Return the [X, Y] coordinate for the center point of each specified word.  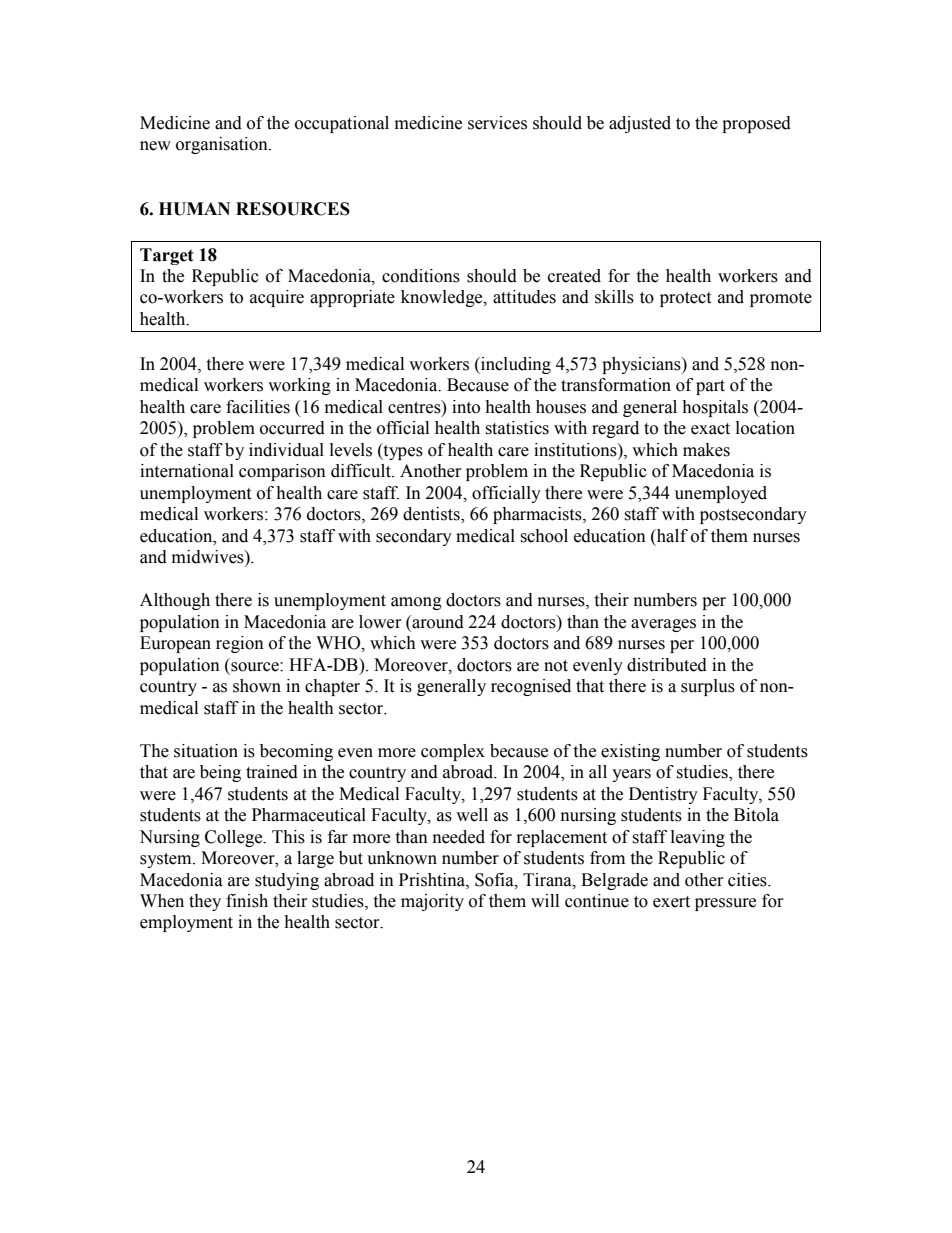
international [187, 471]
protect [685, 299]
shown [257, 686]
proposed [756, 124]
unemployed [721, 494]
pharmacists [538, 515]
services [497, 123]
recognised [531, 687]
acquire [277, 298]
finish [247, 901]
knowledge [443, 298]
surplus [708, 687]
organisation [223, 145]
